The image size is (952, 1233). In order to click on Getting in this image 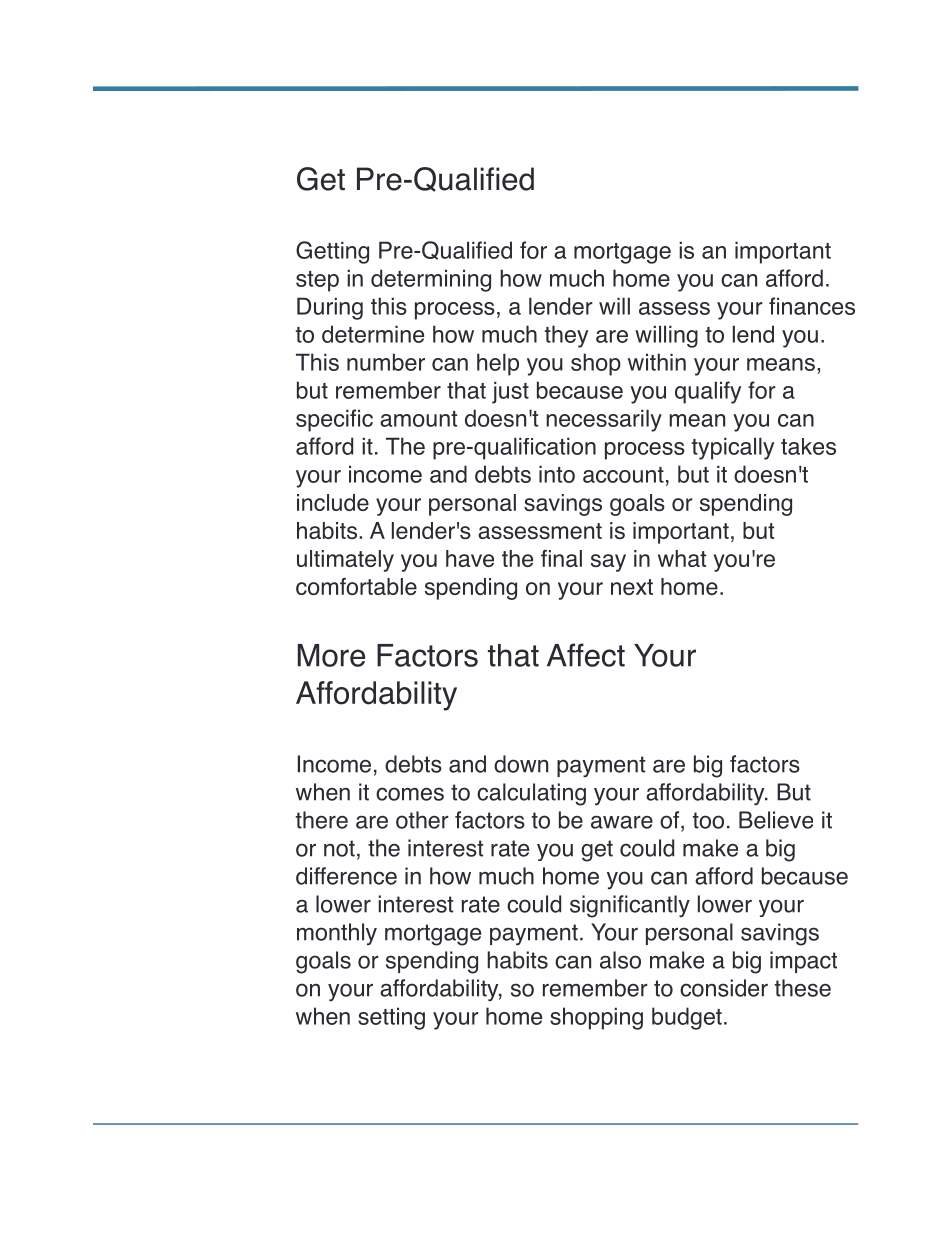, I will do `click(332, 252)`.
